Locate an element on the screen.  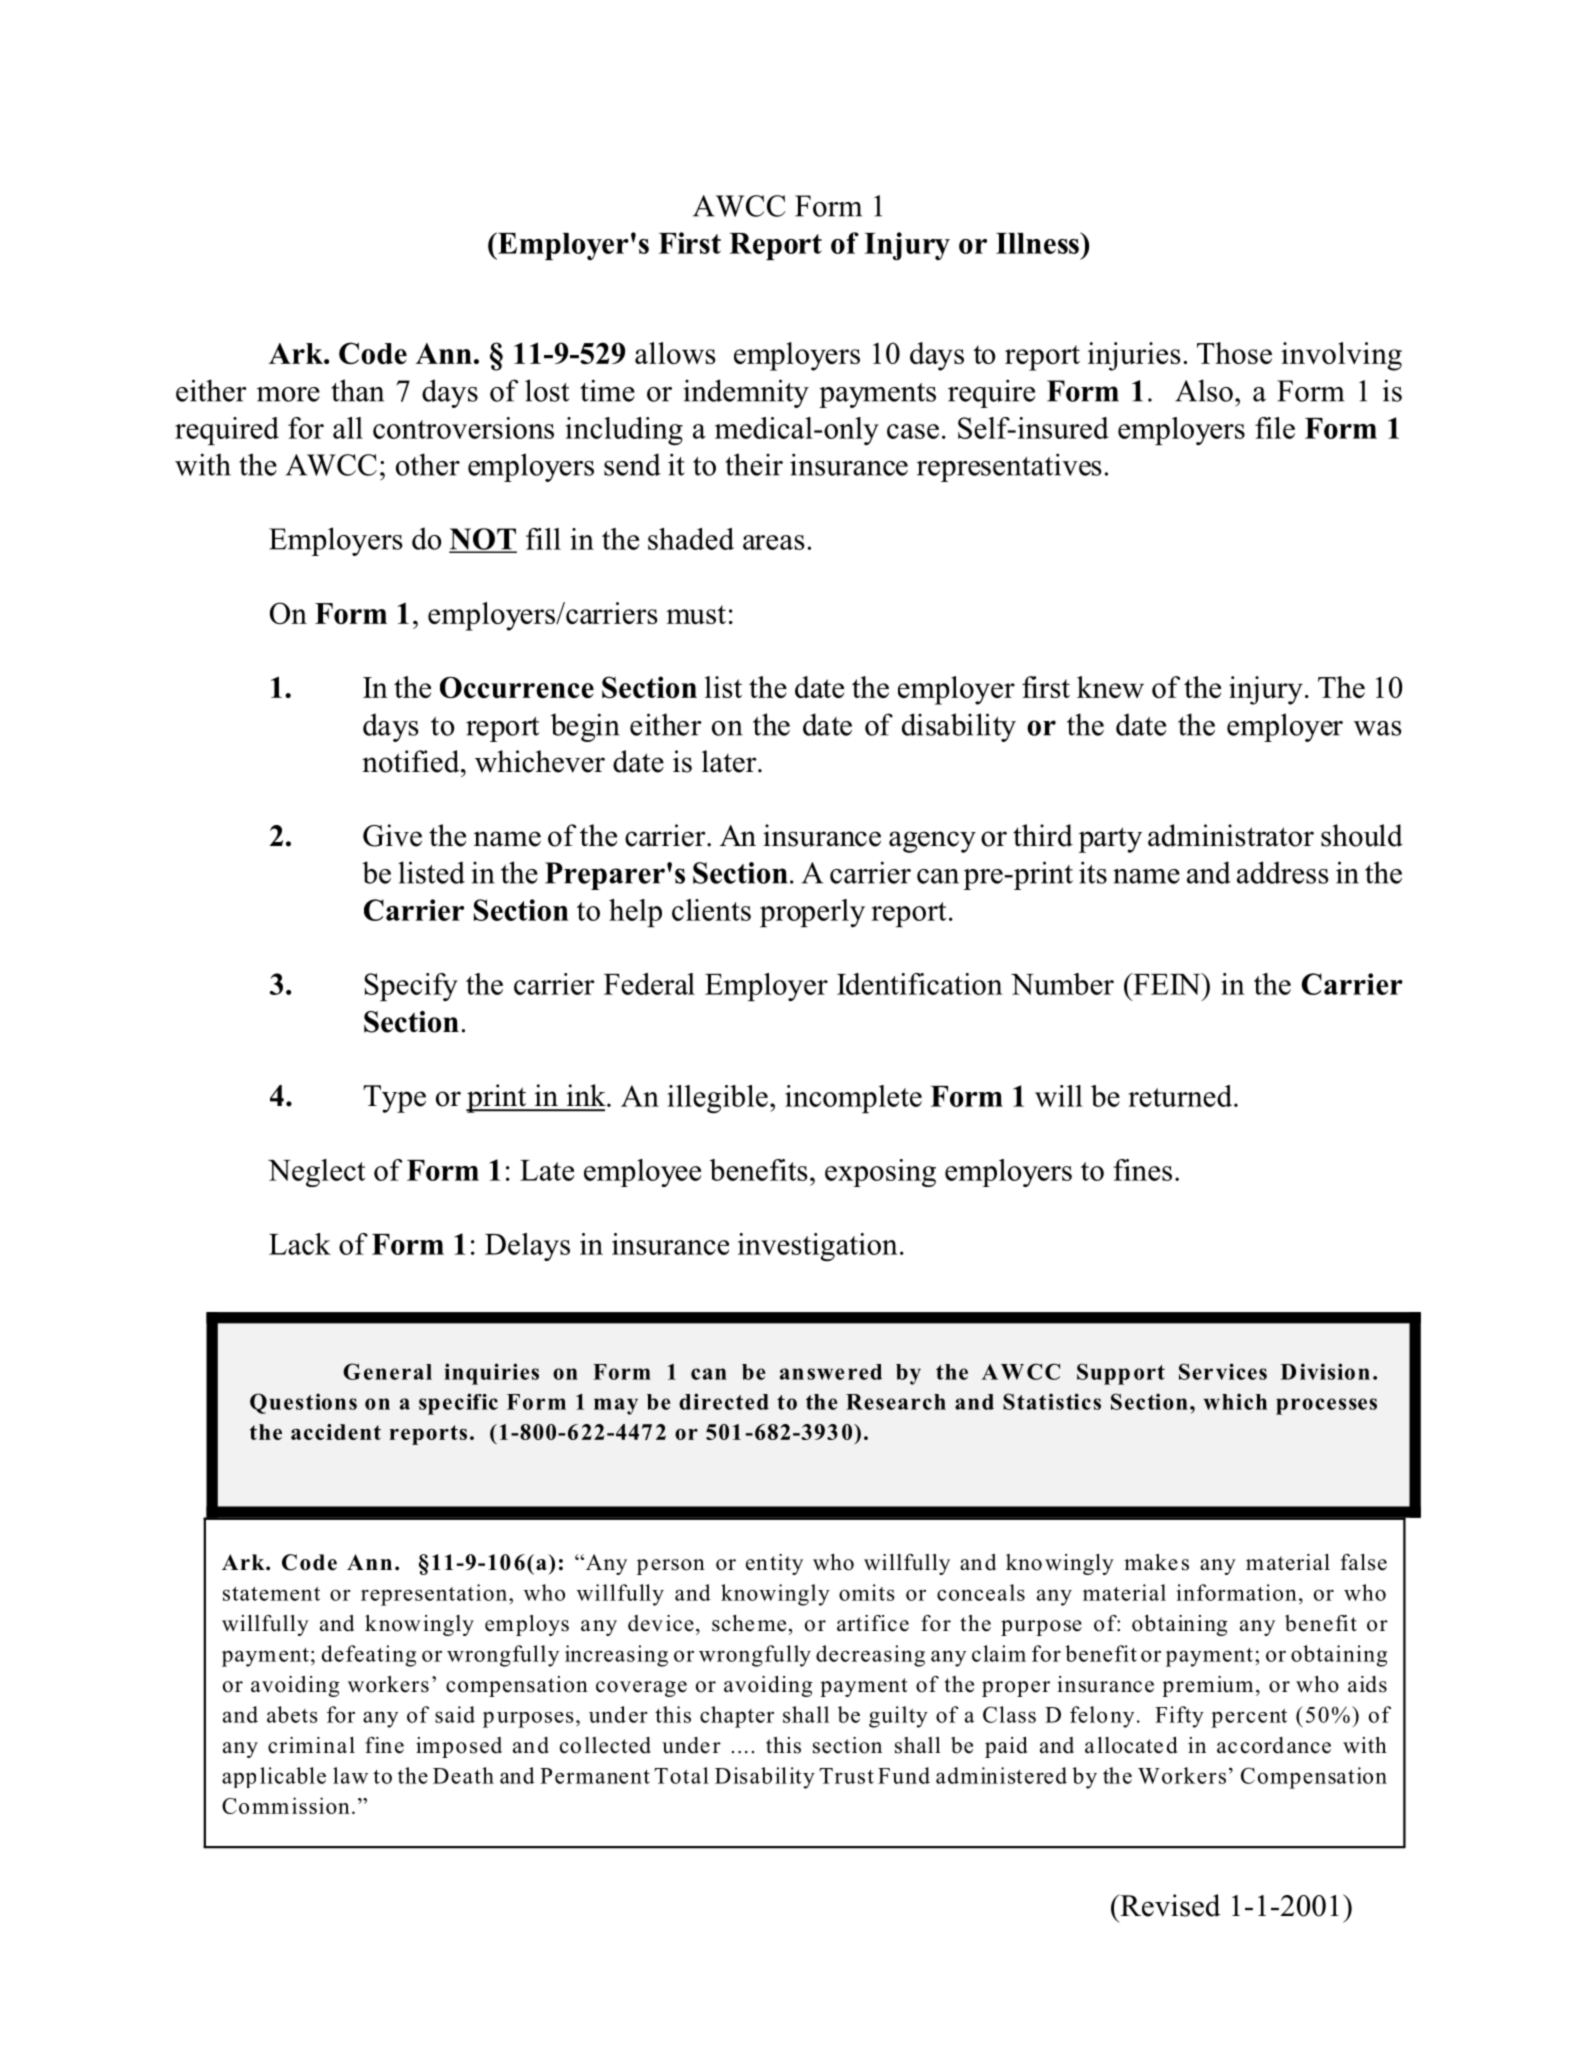
notified is located at coordinates (412, 761).
